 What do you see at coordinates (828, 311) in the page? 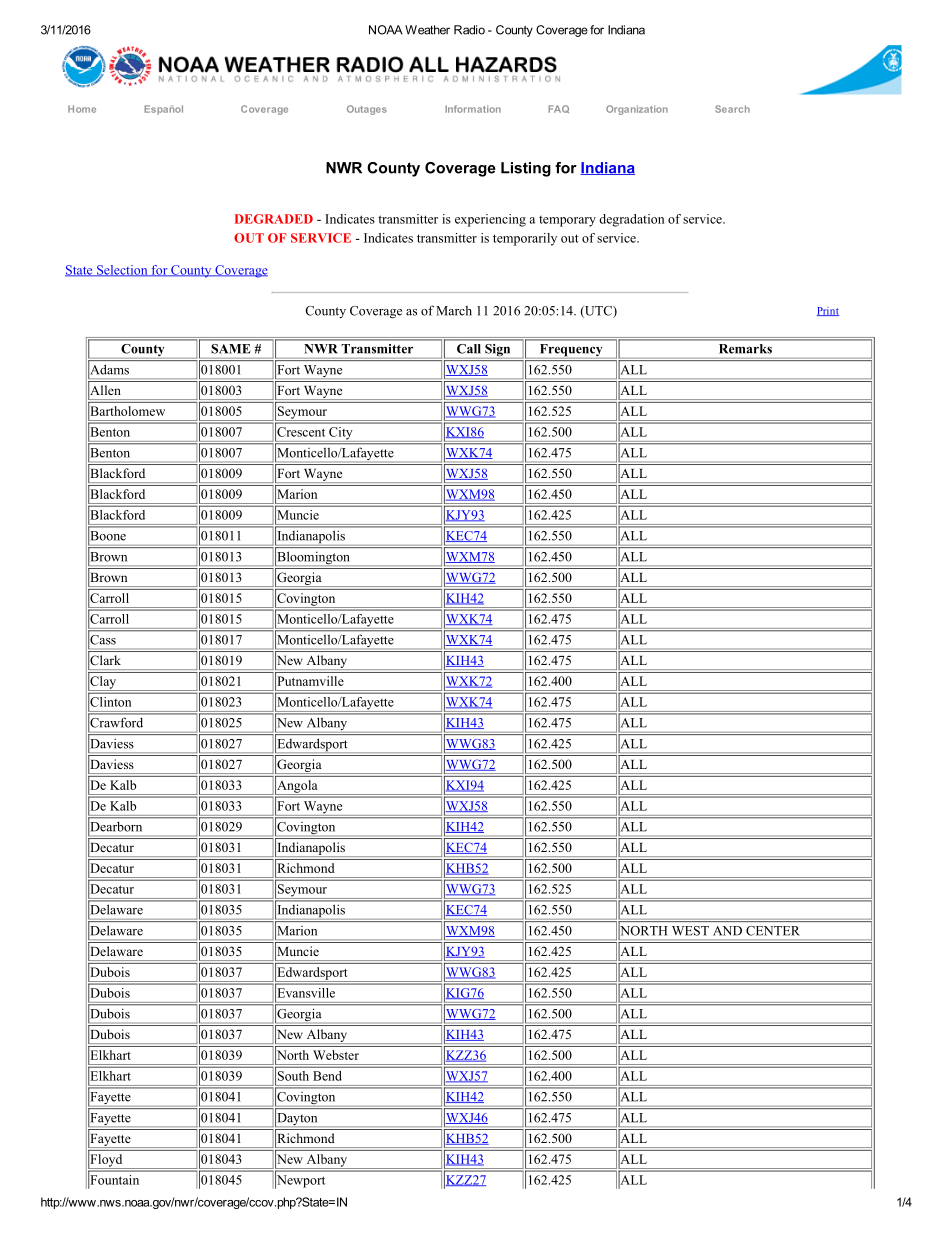
I see `Print` at bounding box center [828, 311].
